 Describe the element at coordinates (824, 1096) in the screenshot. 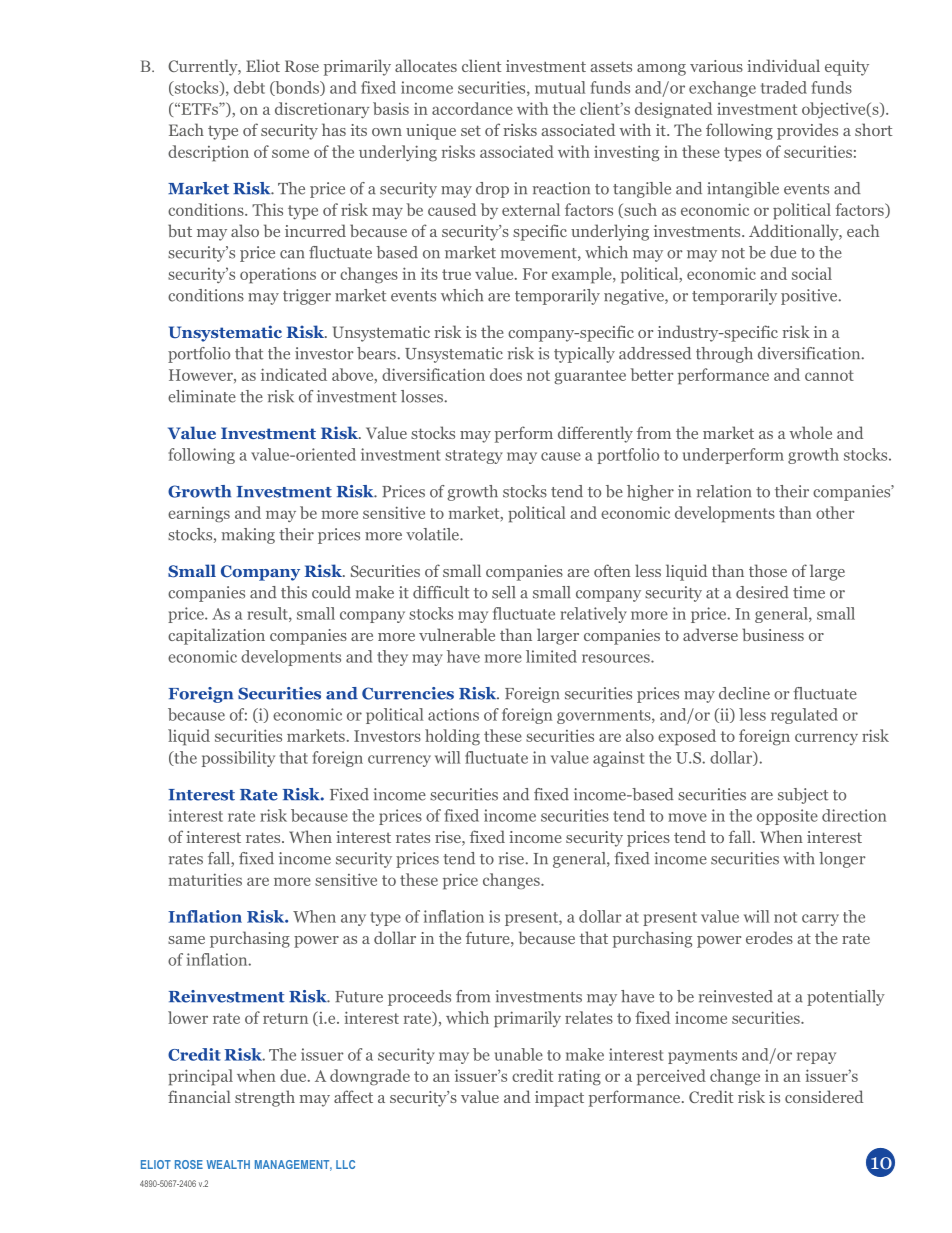

I see `considered` at that location.
